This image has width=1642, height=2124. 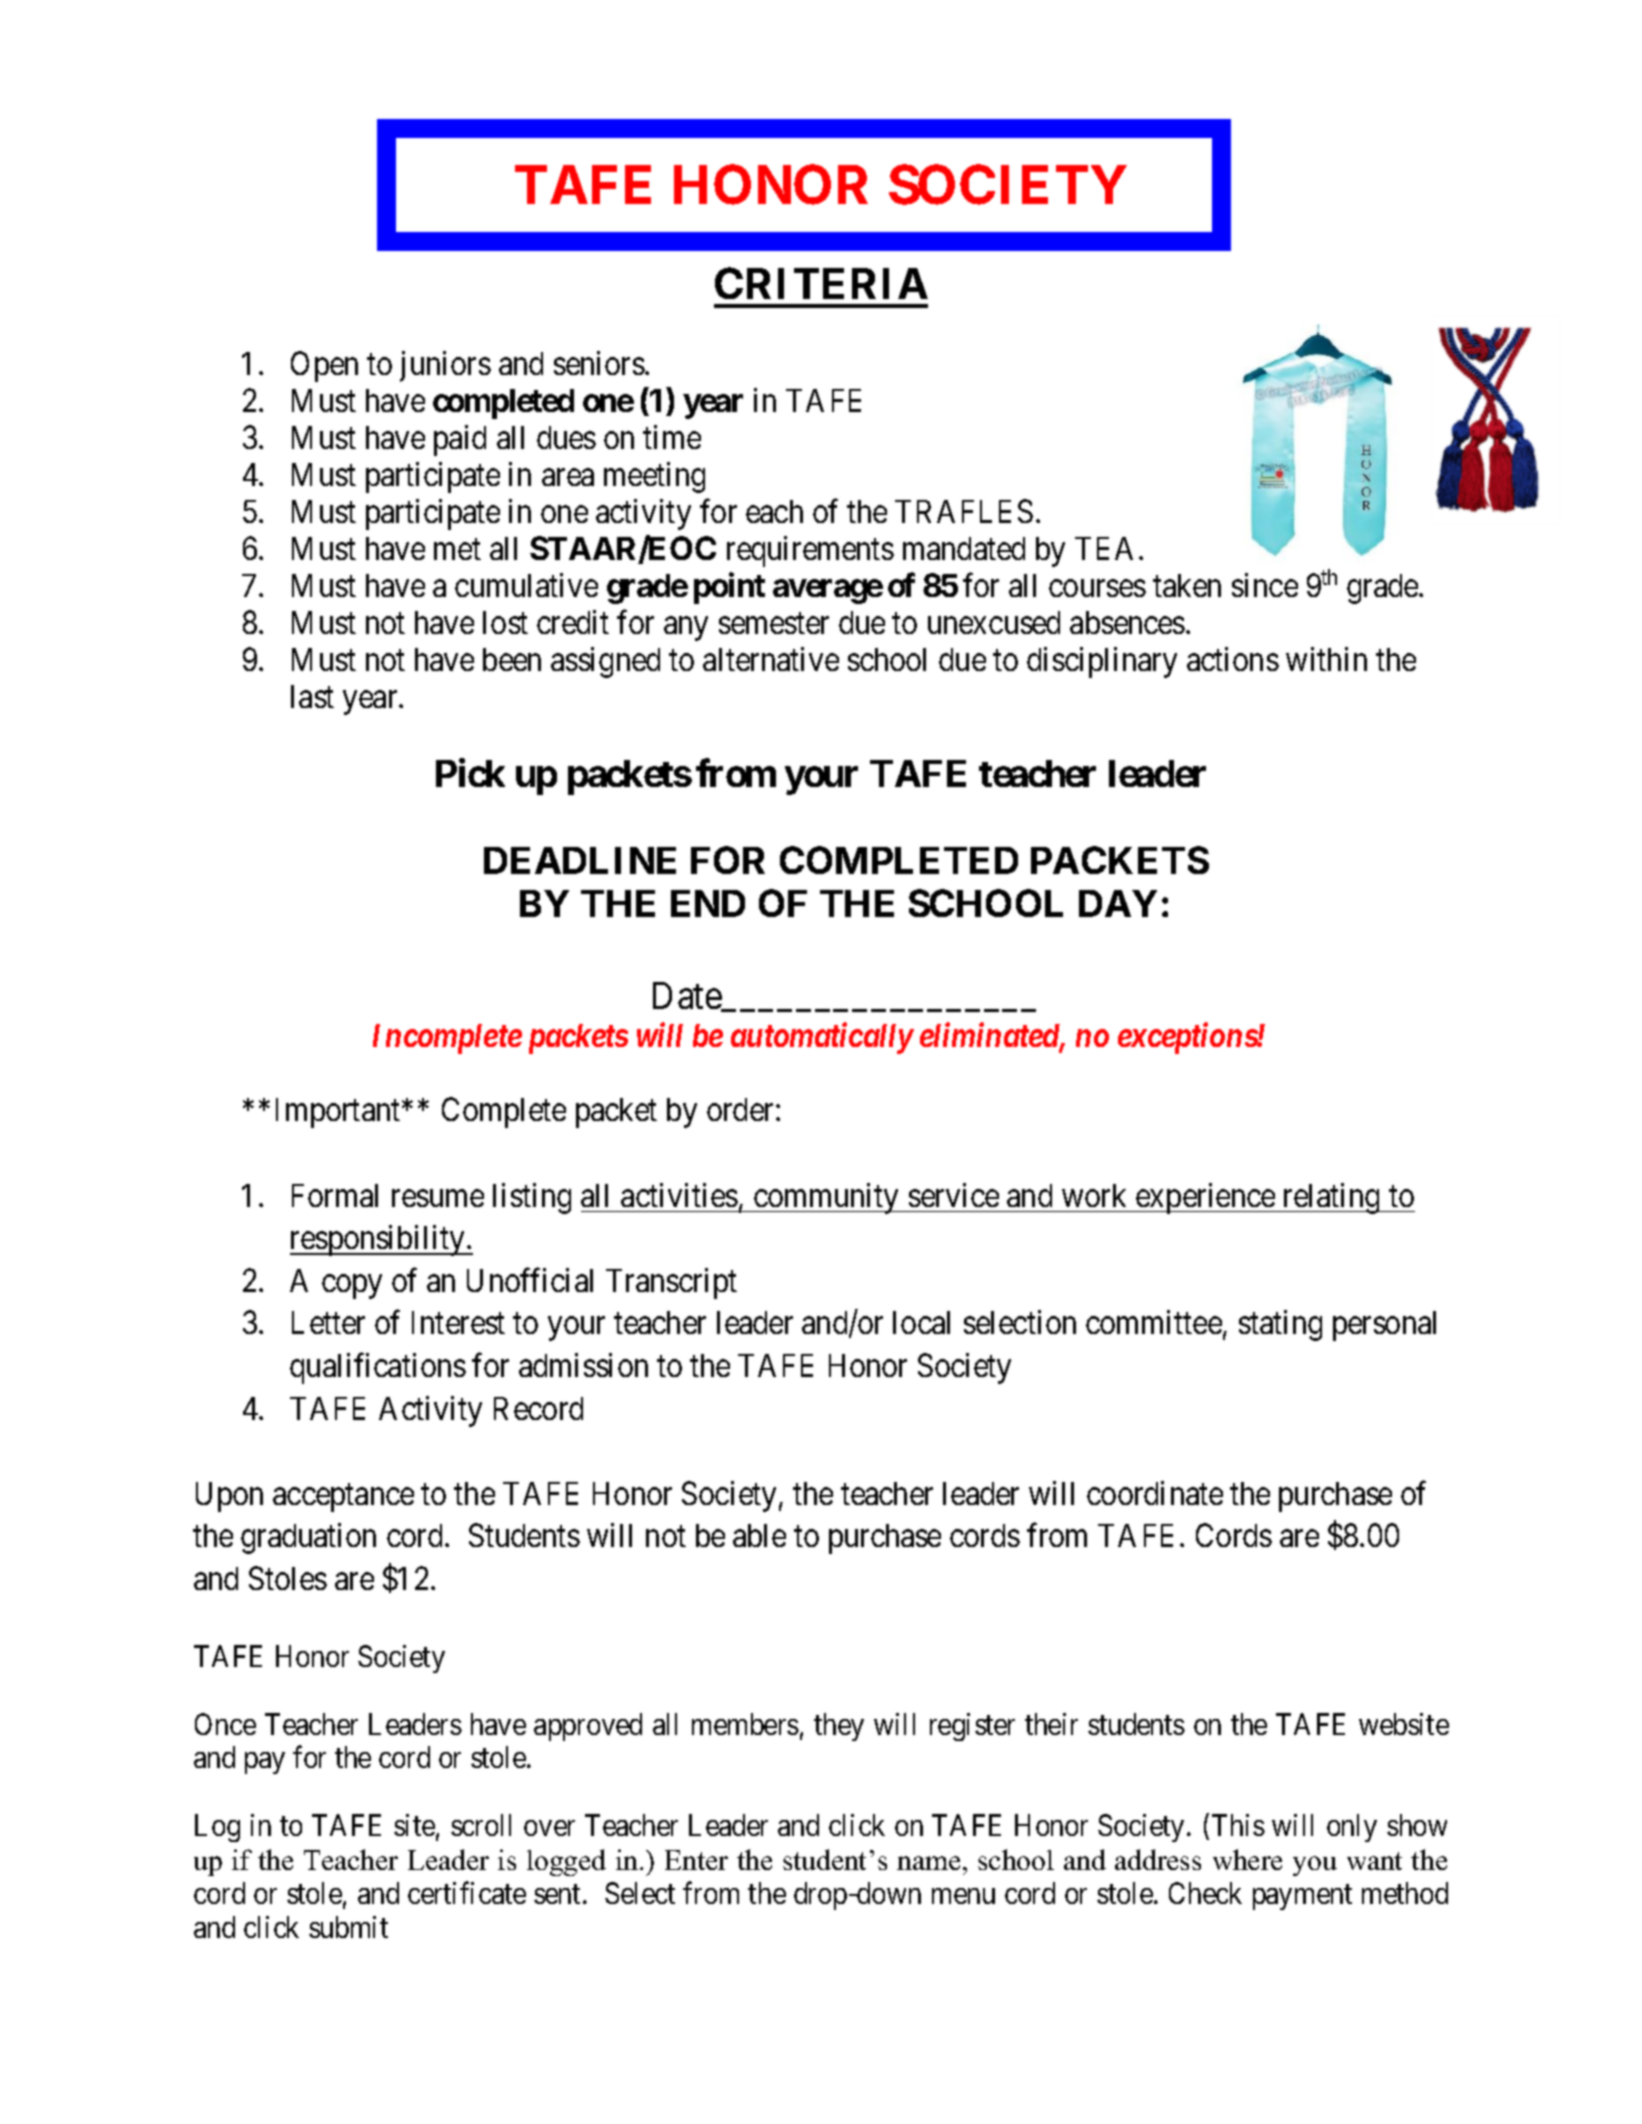 What do you see at coordinates (324, 366) in the image?
I see `Open` at bounding box center [324, 366].
